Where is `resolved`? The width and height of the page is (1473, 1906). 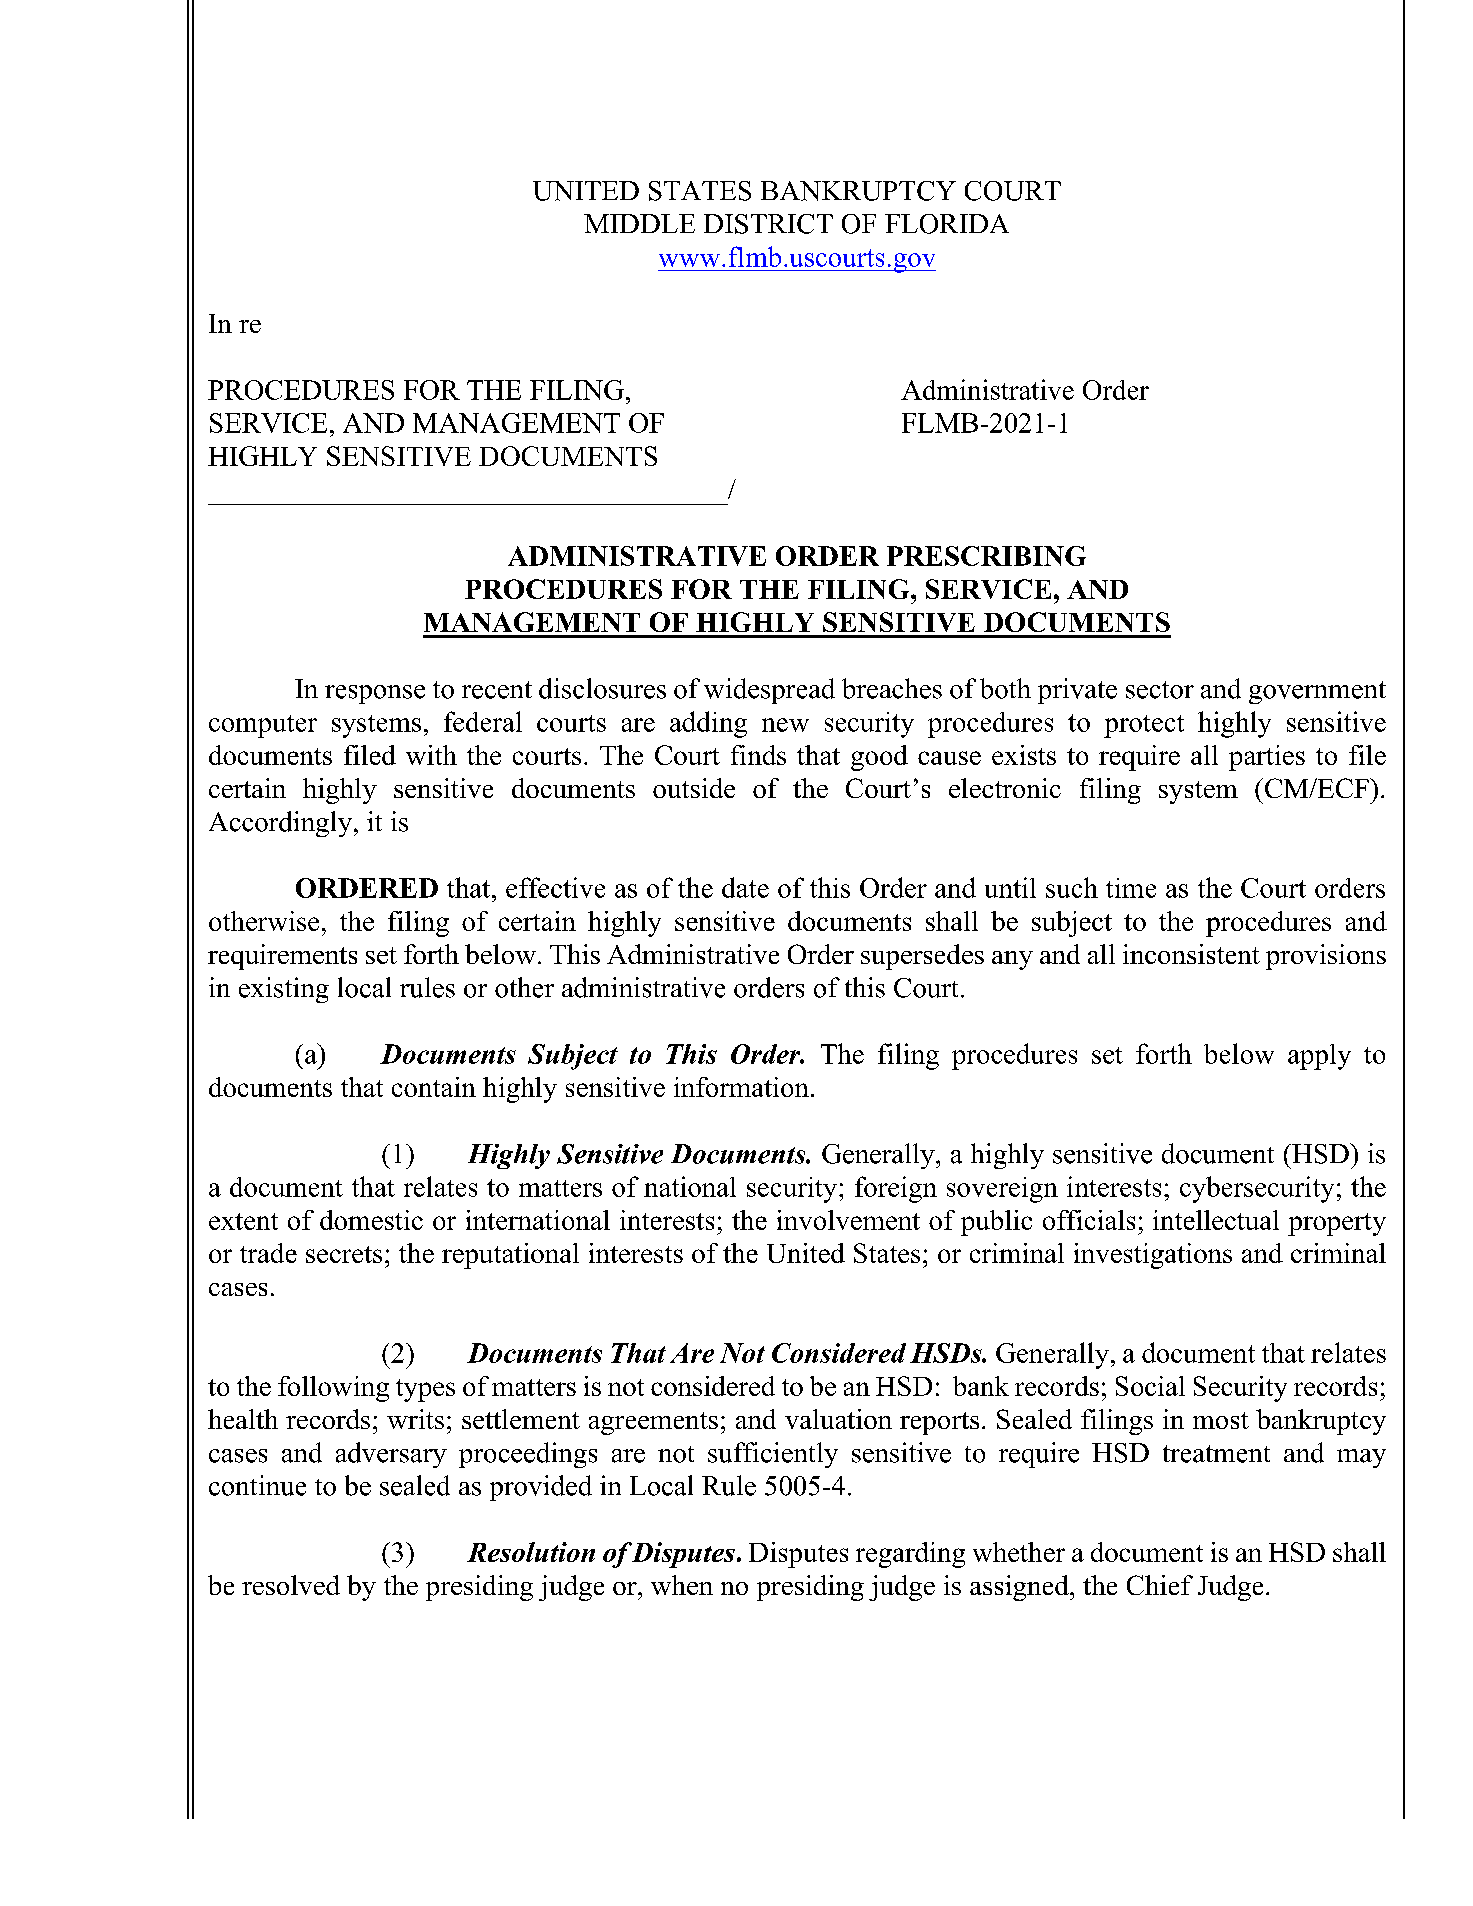 resolved is located at coordinates (291, 1585).
